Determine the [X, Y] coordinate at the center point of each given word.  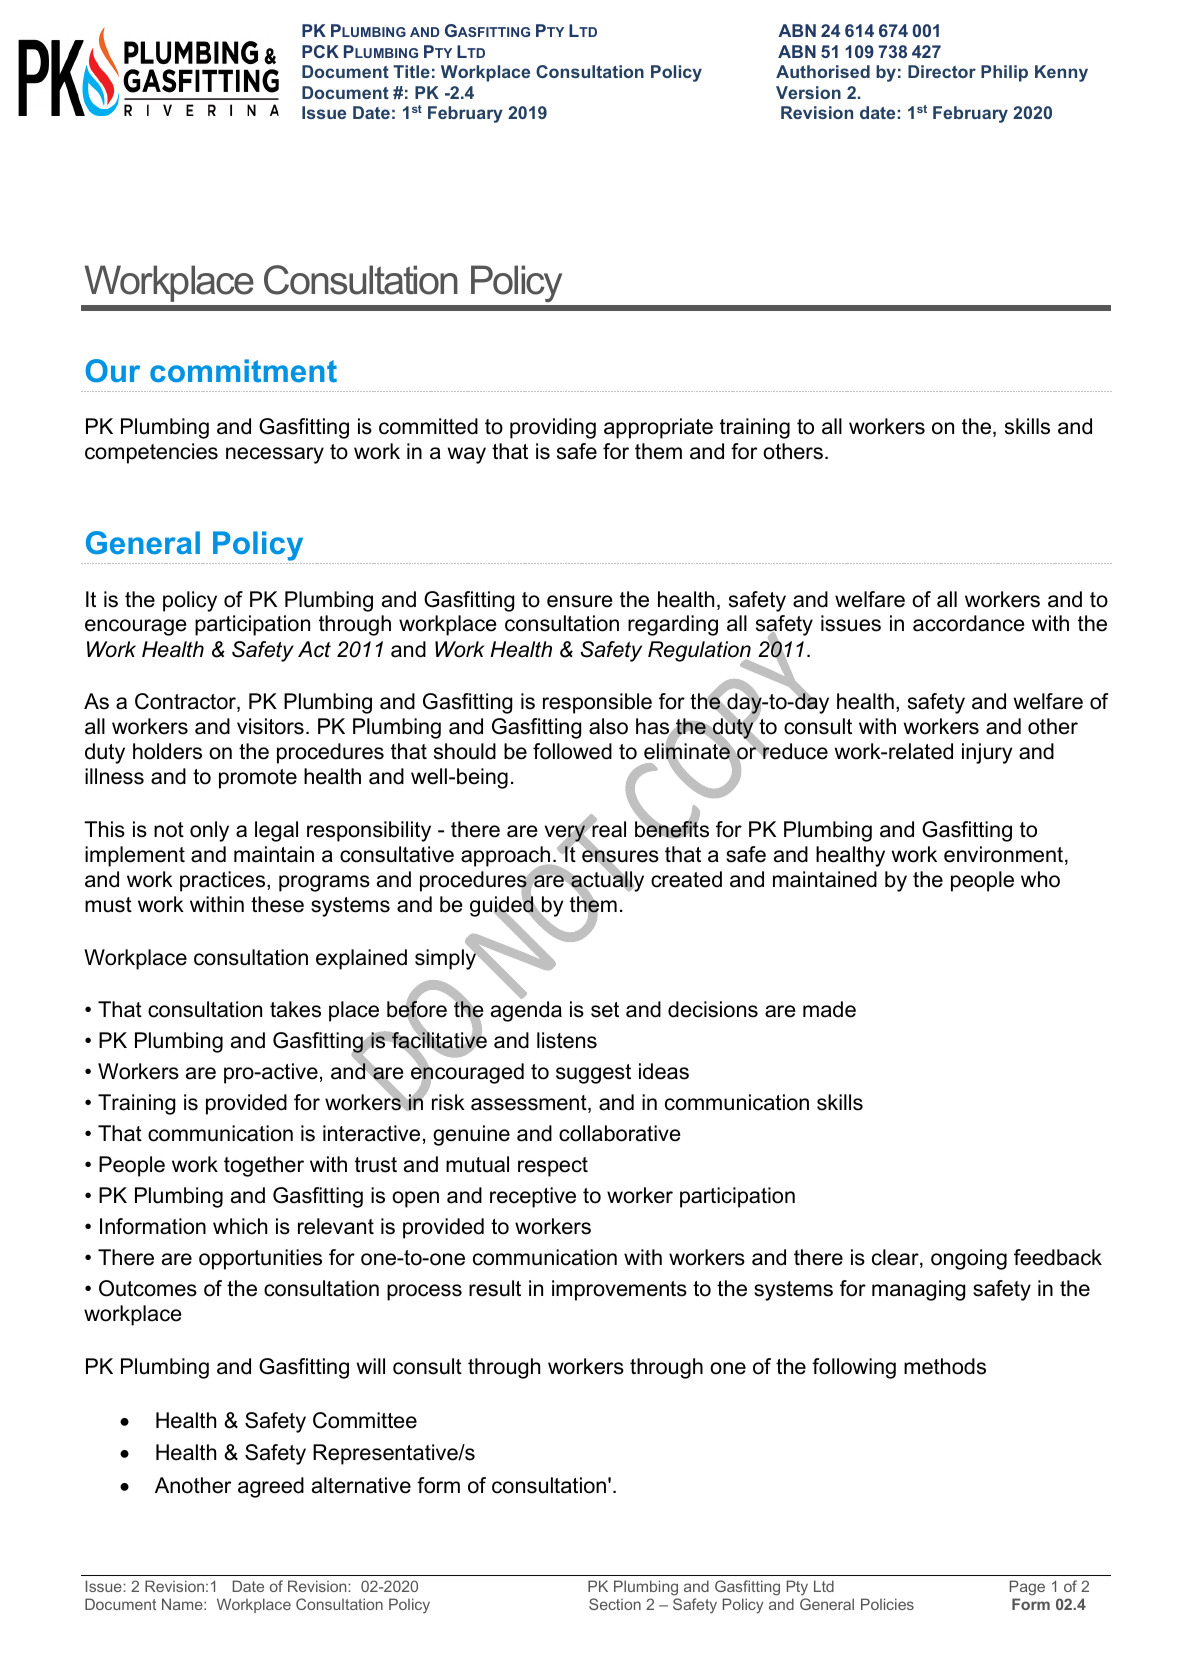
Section [615, 1604]
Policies [887, 1604]
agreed [271, 1487]
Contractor [186, 702]
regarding [673, 625]
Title [411, 71]
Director [942, 71]
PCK [320, 51]
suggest [593, 1074]
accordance [969, 623]
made [829, 1009]
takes [295, 1009]
